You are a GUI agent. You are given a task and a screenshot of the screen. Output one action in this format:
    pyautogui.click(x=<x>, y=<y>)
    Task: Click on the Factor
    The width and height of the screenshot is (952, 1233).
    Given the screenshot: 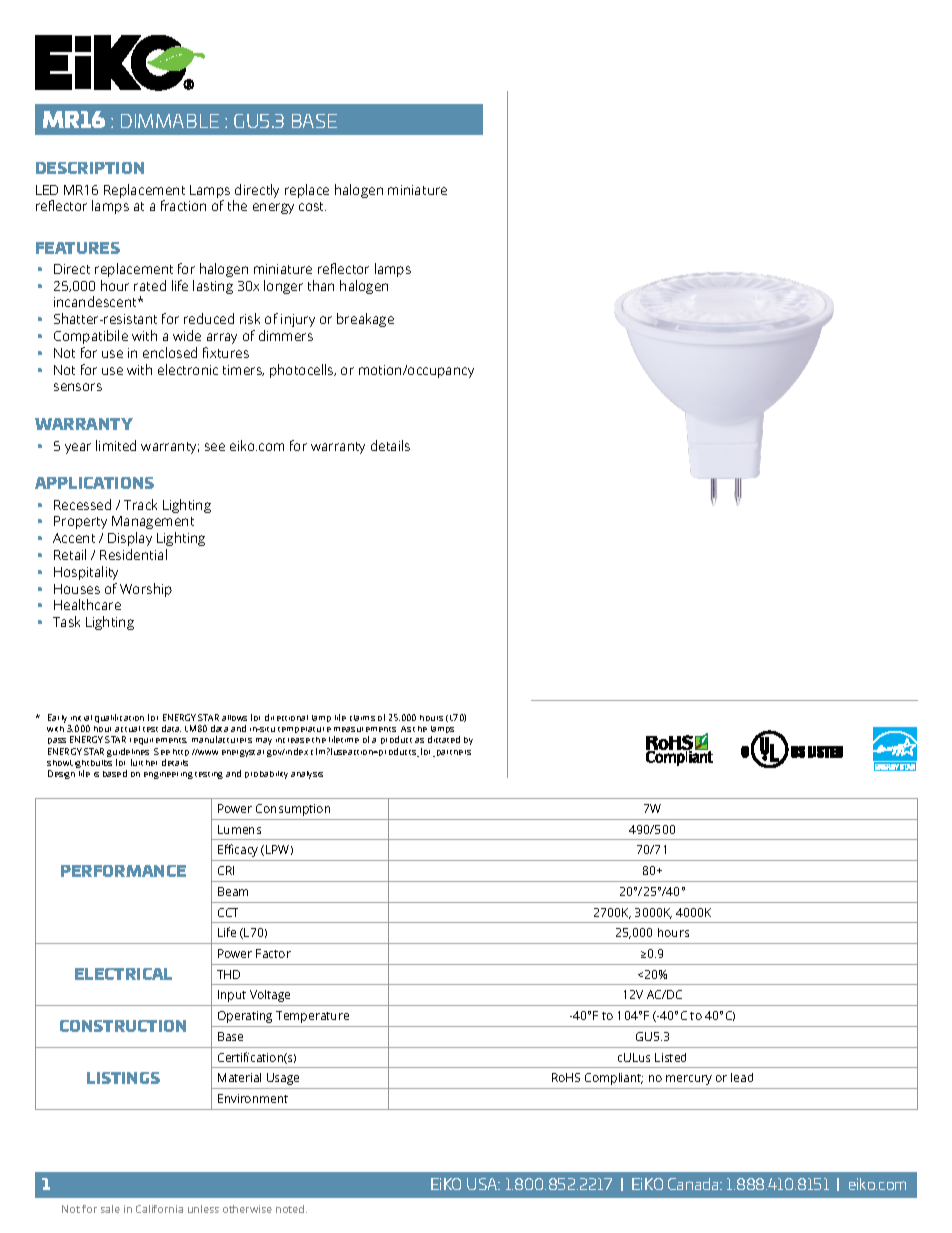 What is the action you would take?
    pyautogui.click(x=273, y=953)
